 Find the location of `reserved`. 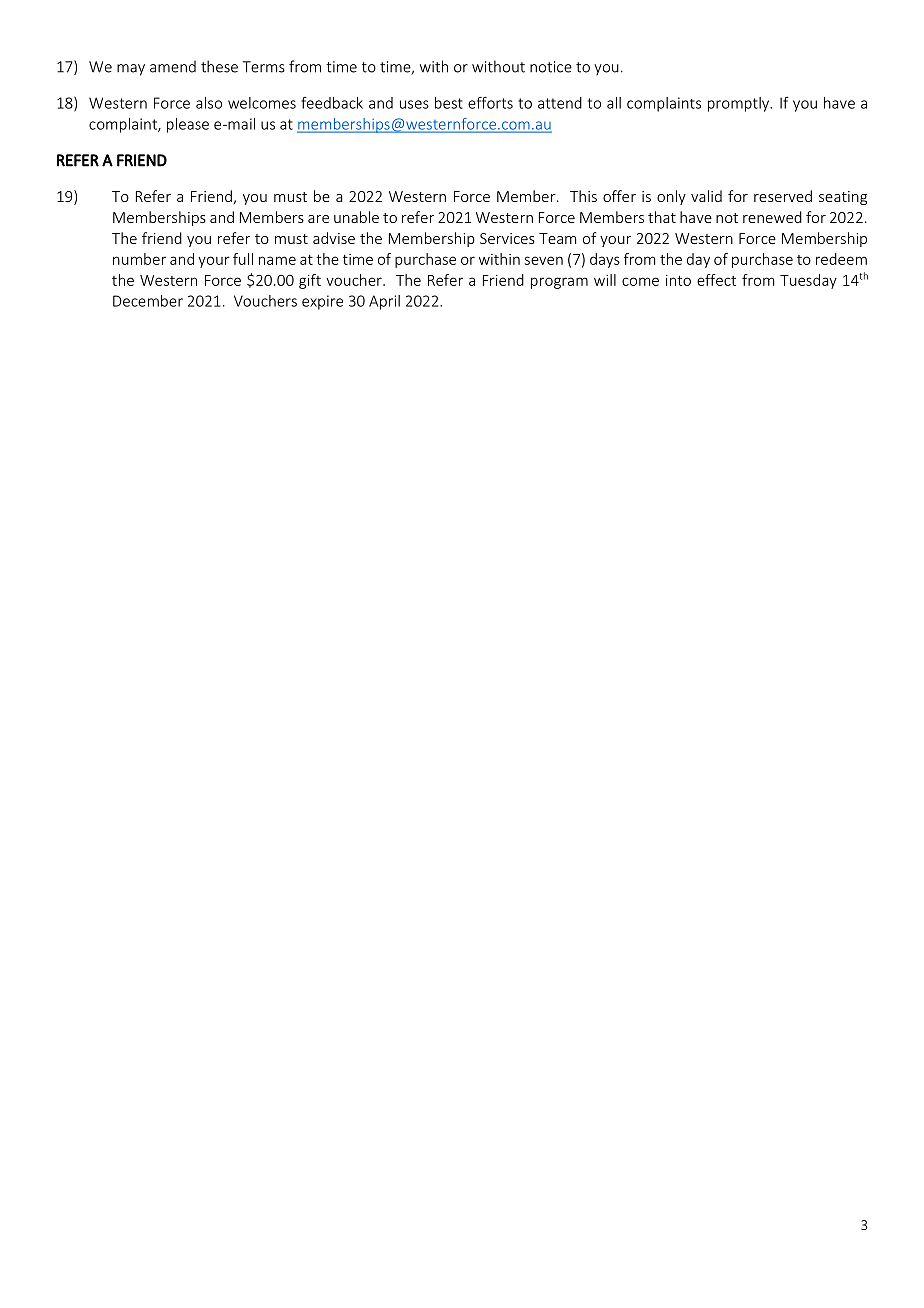

reserved is located at coordinates (783, 196).
